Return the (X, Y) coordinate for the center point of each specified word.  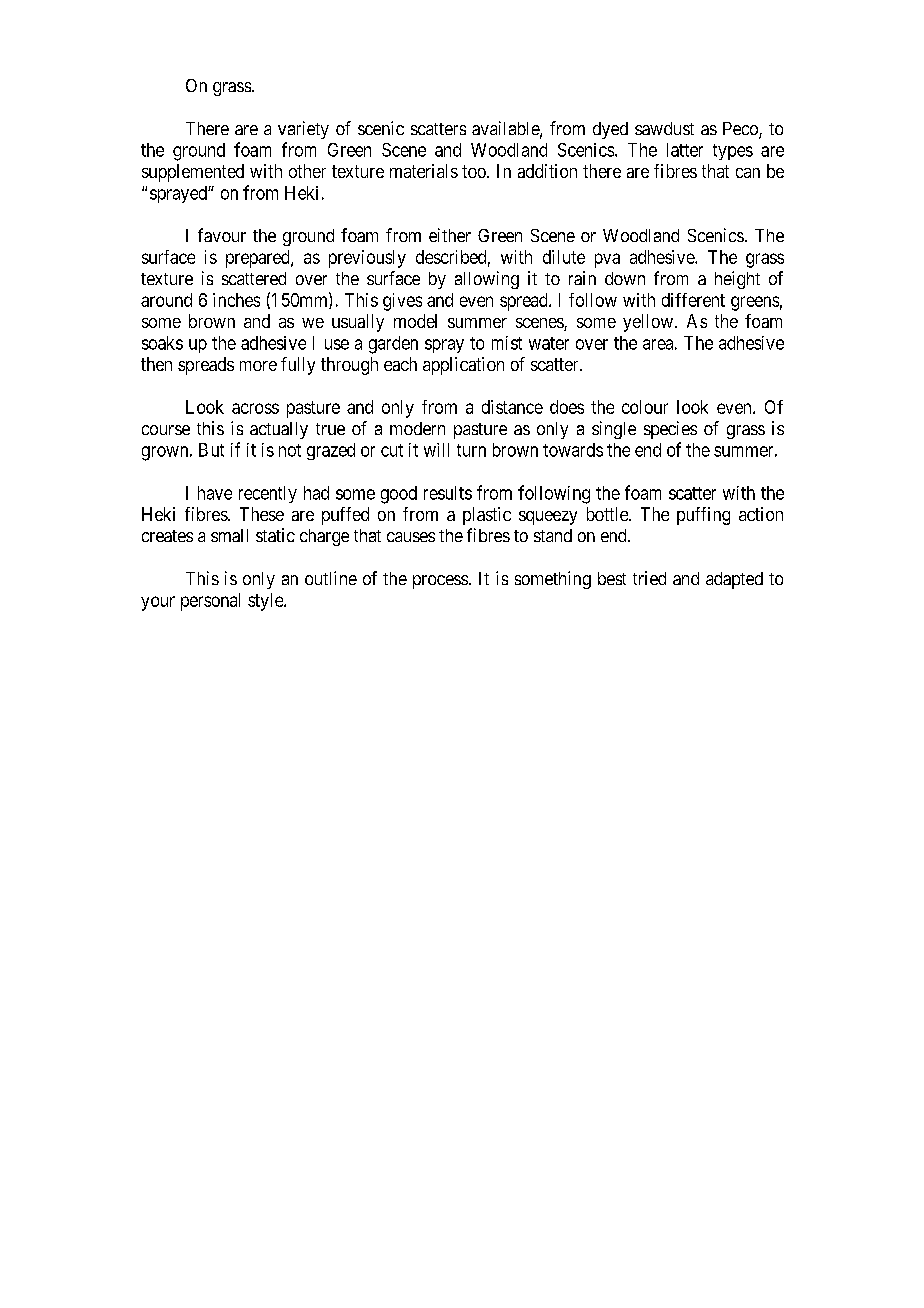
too (475, 171)
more (258, 366)
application (463, 366)
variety (303, 130)
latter (685, 150)
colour (645, 407)
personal (210, 602)
